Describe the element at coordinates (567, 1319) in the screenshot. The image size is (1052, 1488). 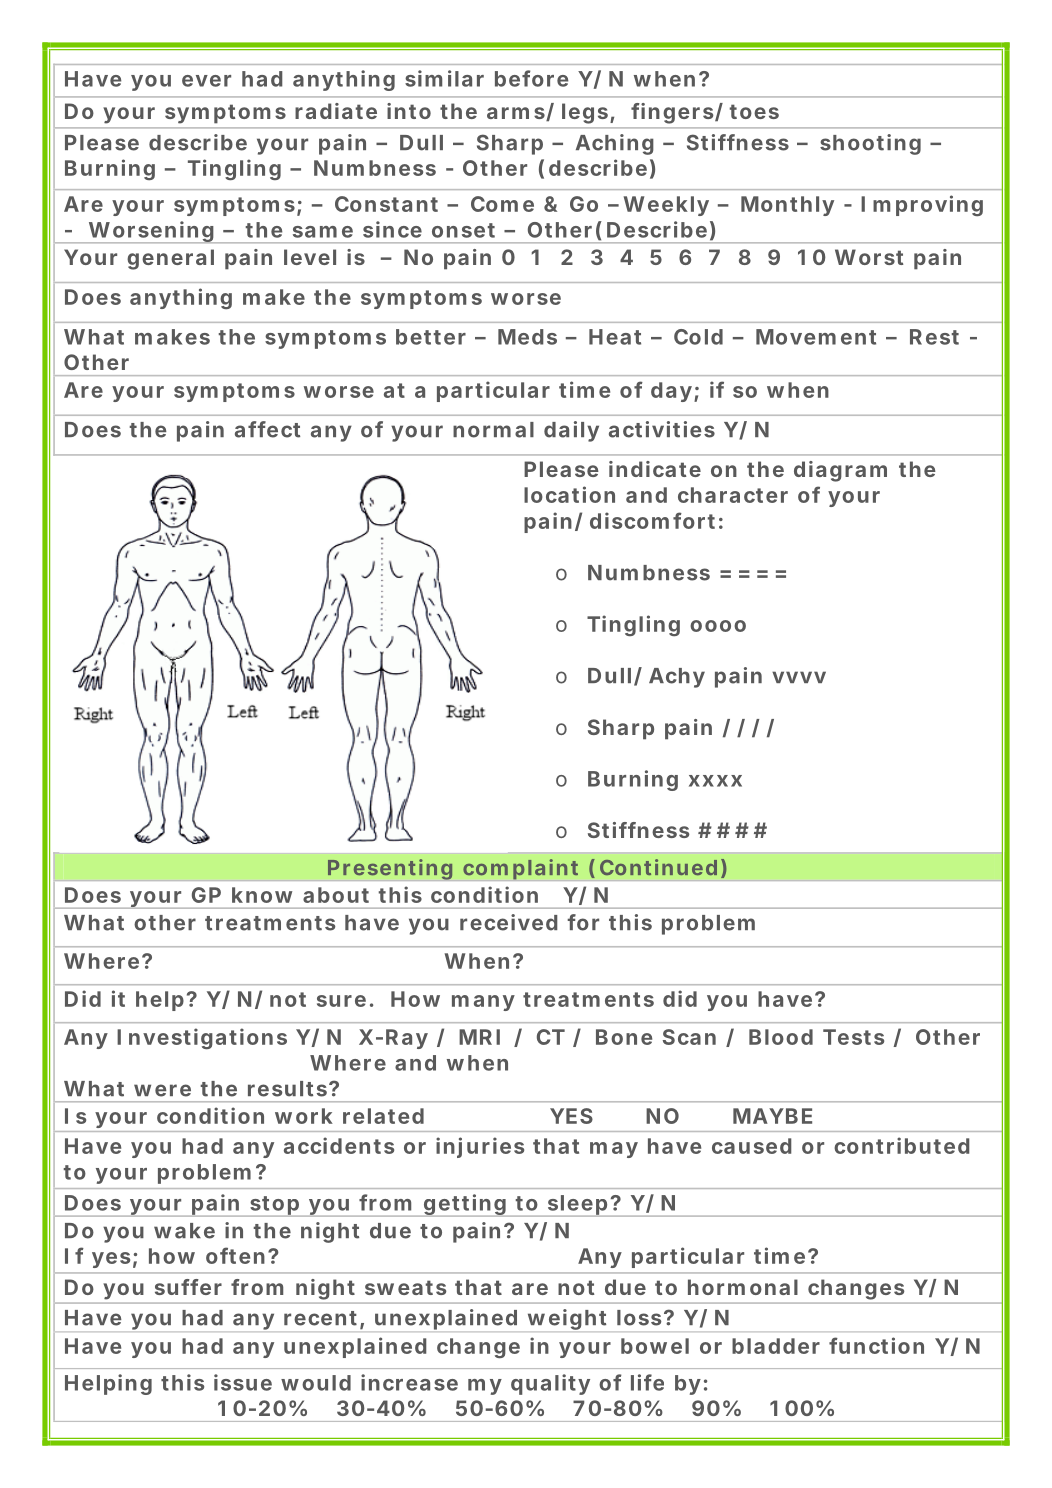
I see `weight` at that location.
